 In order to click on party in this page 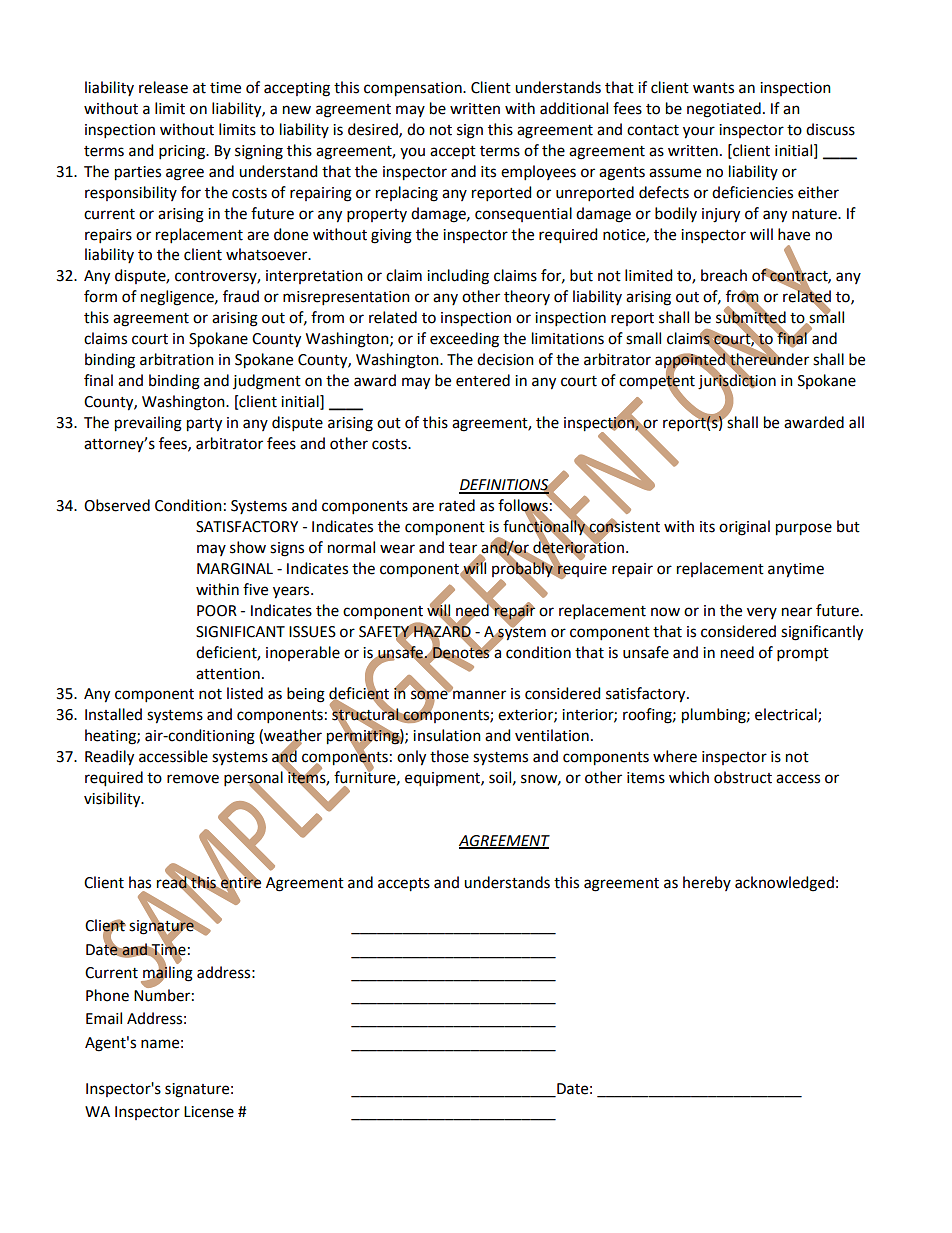, I will do `click(204, 425)`.
